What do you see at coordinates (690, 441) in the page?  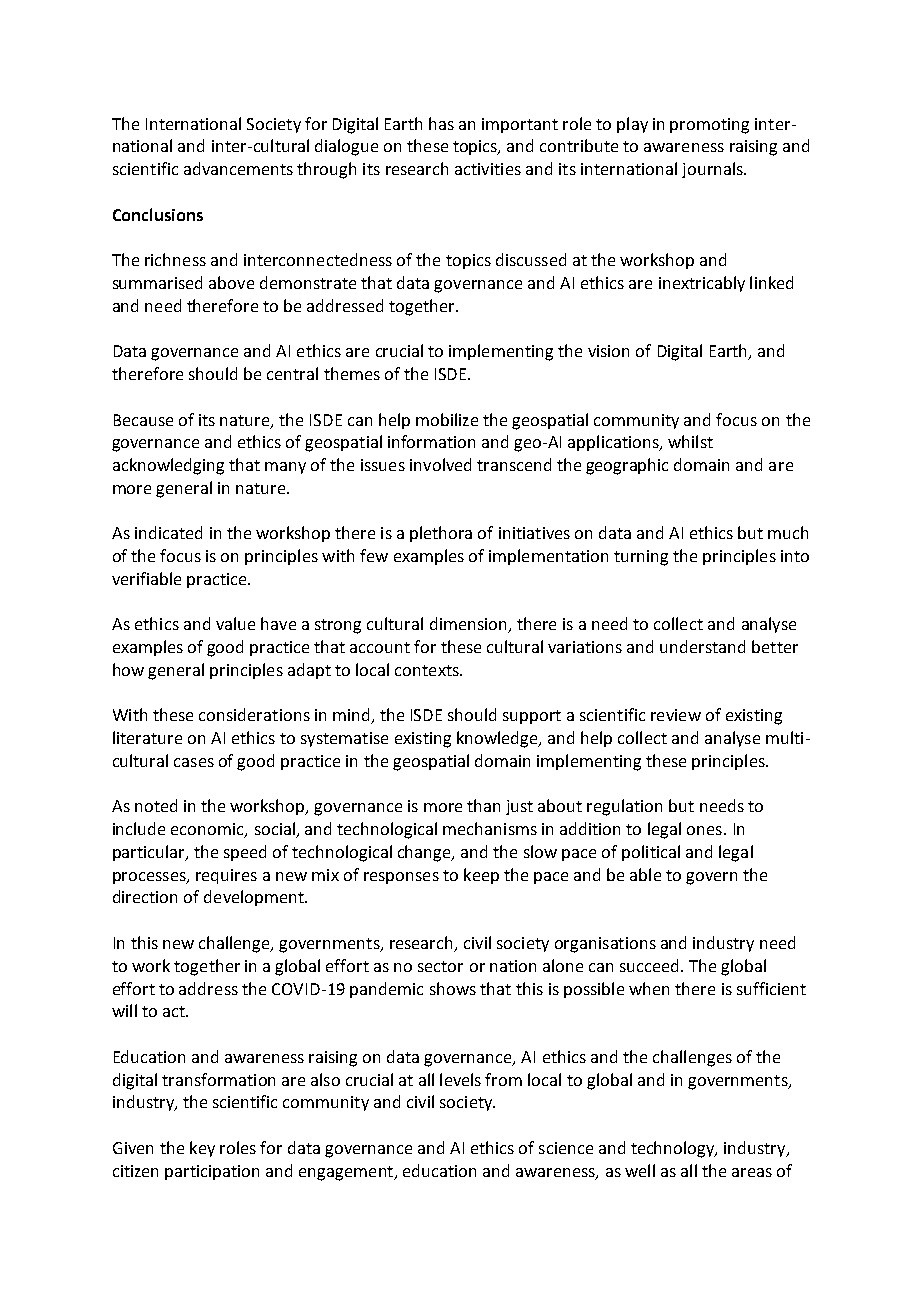 I see `whilst` at bounding box center [690, 441].
